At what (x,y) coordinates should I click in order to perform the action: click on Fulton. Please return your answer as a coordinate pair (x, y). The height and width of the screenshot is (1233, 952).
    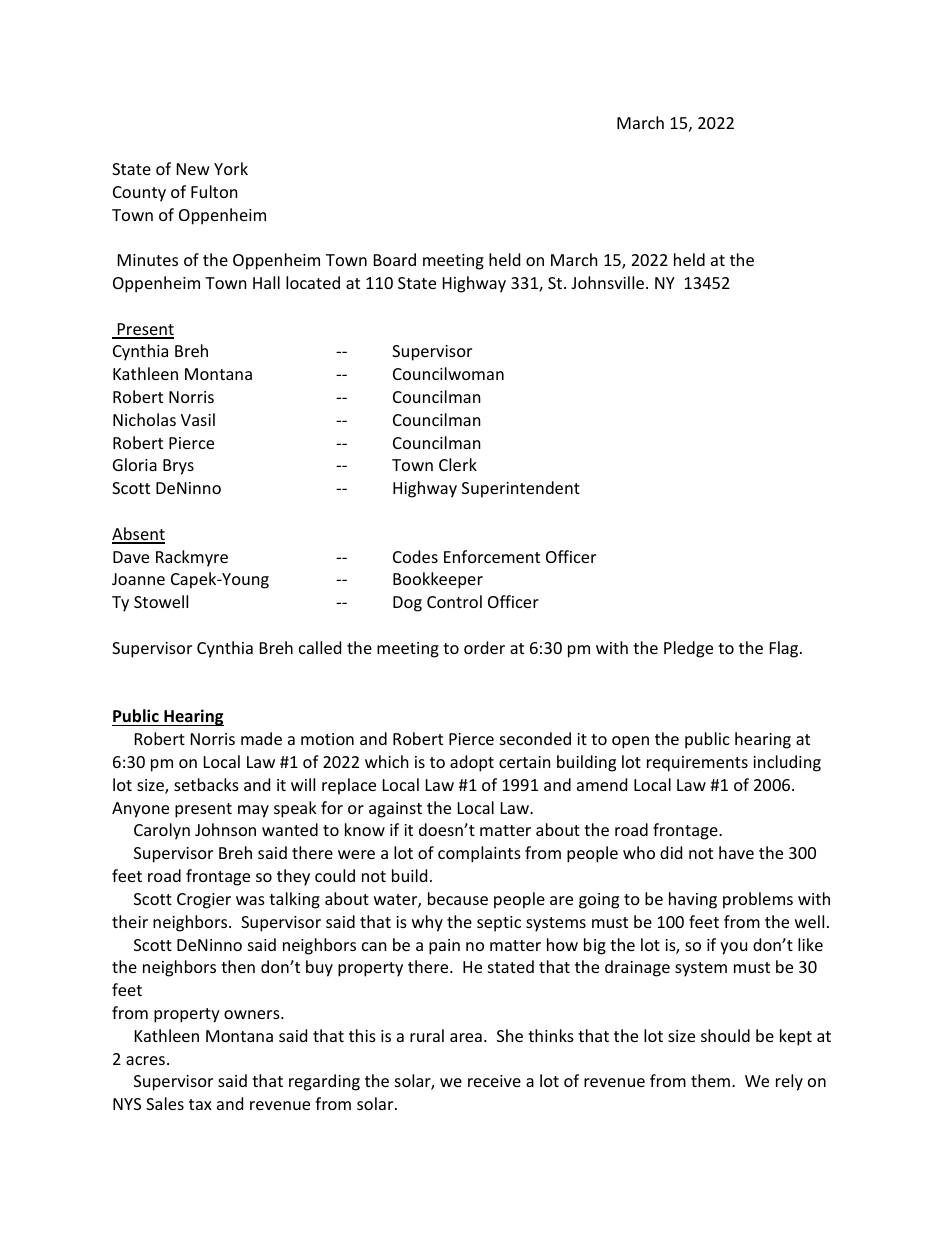
    Looking at the image, I should click on (214, 191).
